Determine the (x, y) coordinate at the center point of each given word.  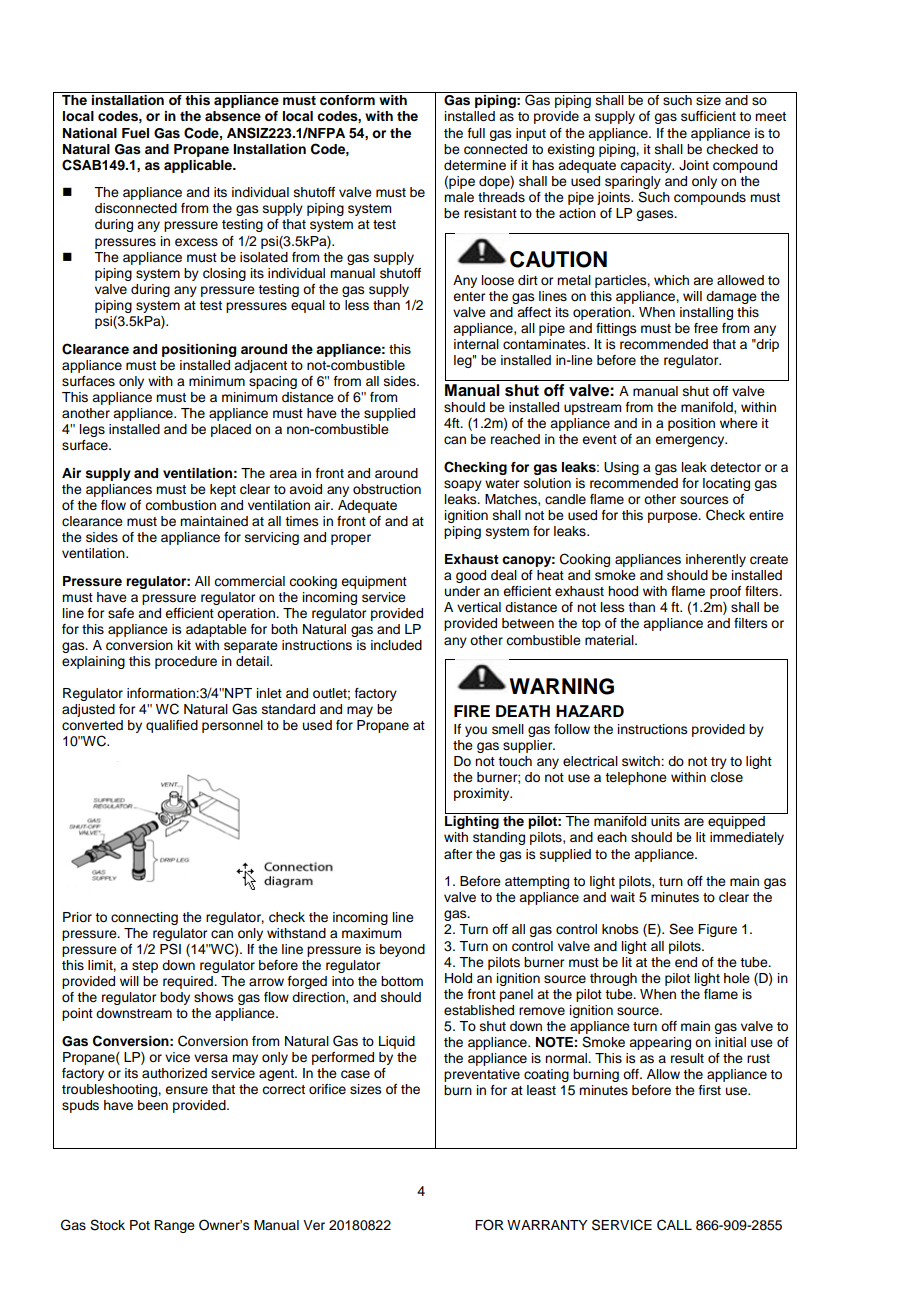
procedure (186, 662)
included (396, 645)
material (610, 640)
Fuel (135, 133)
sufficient (708, 116)
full (476, 133)
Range (174, 1226)
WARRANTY (547, 1225)
